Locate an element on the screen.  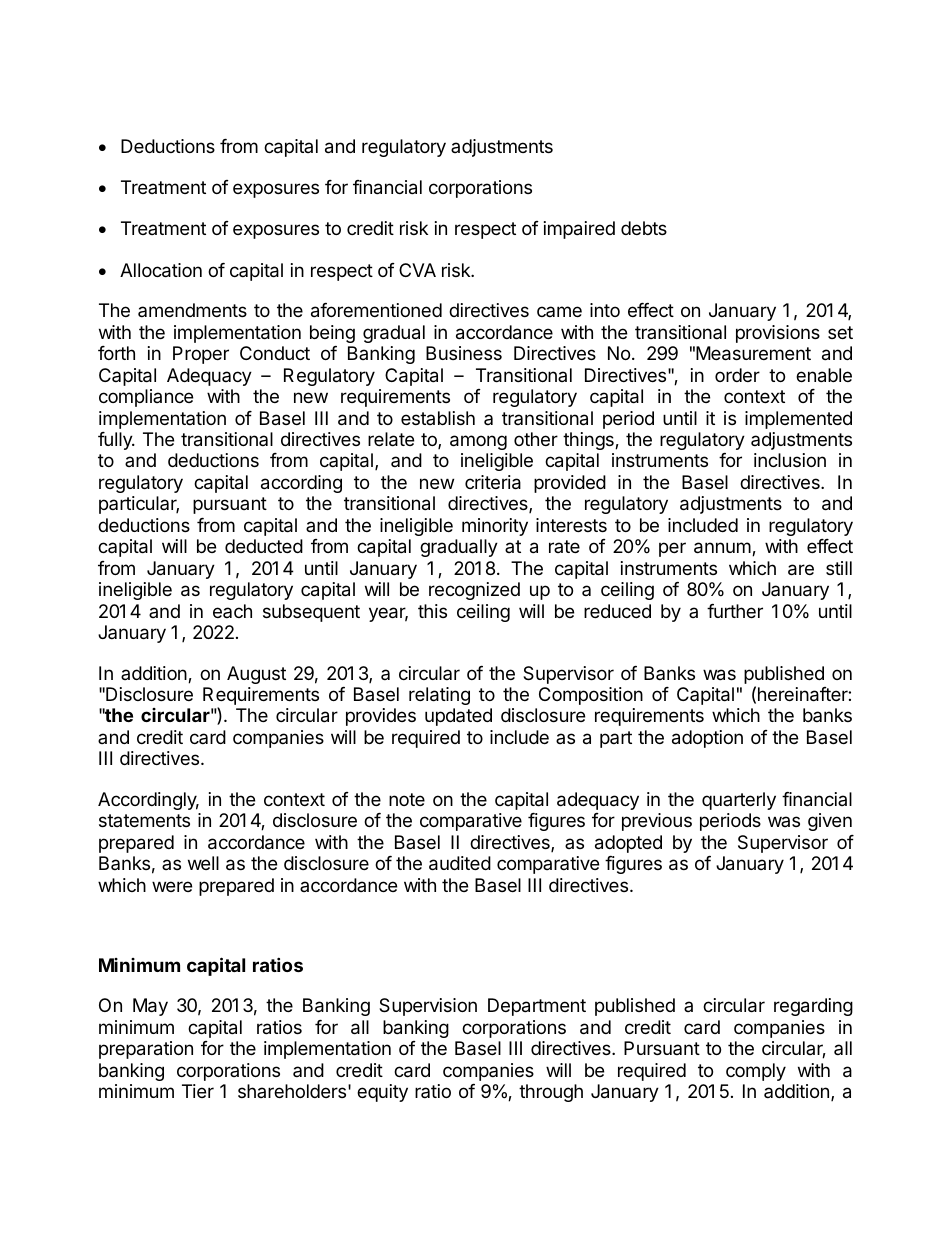
debts is located at coordinates (644, 228).
